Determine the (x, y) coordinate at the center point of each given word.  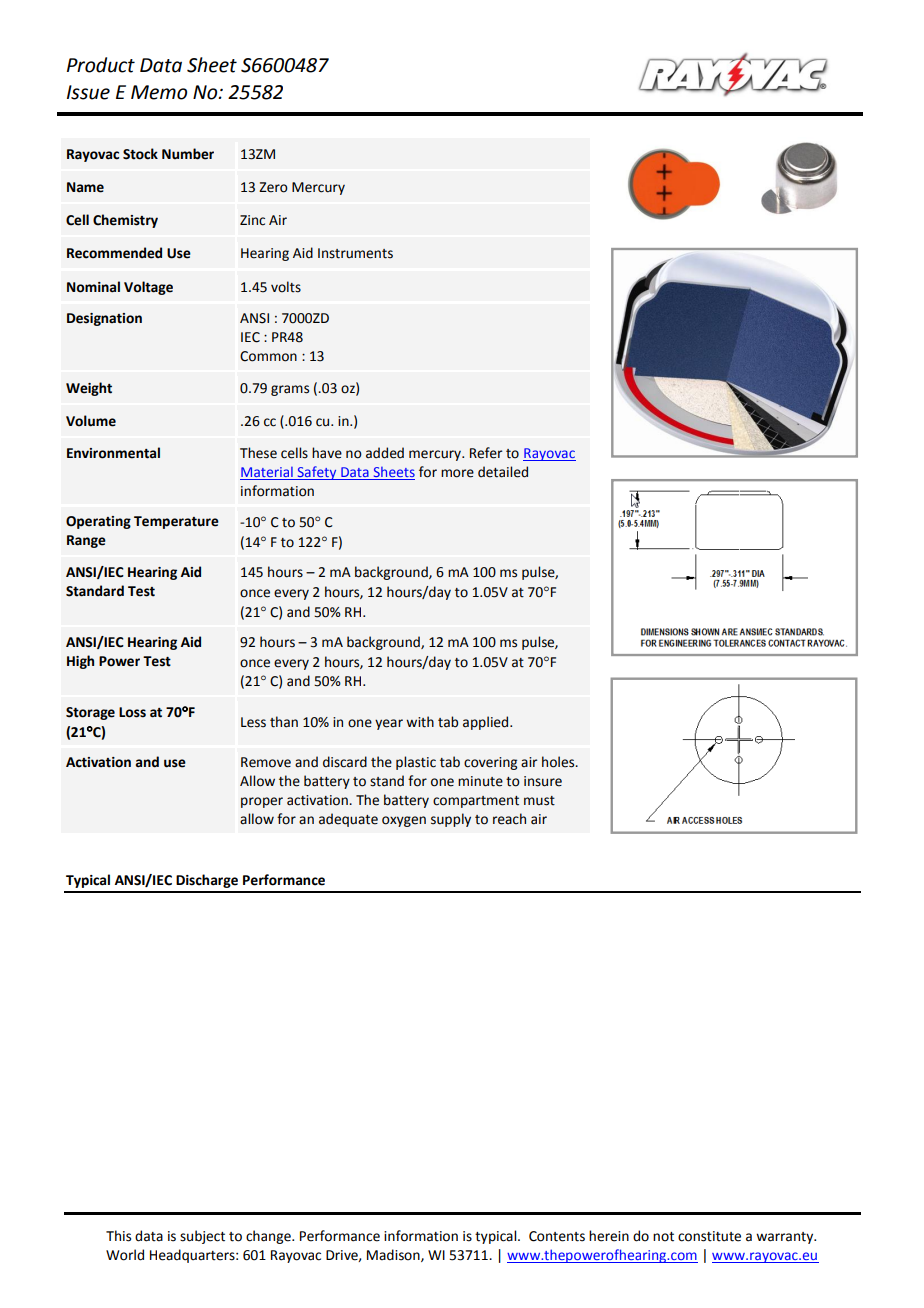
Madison (394, 1255)
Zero (273, 187)
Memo (159, 92)
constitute (709, 1236)
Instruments (355, 253)
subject (202, 1237)
